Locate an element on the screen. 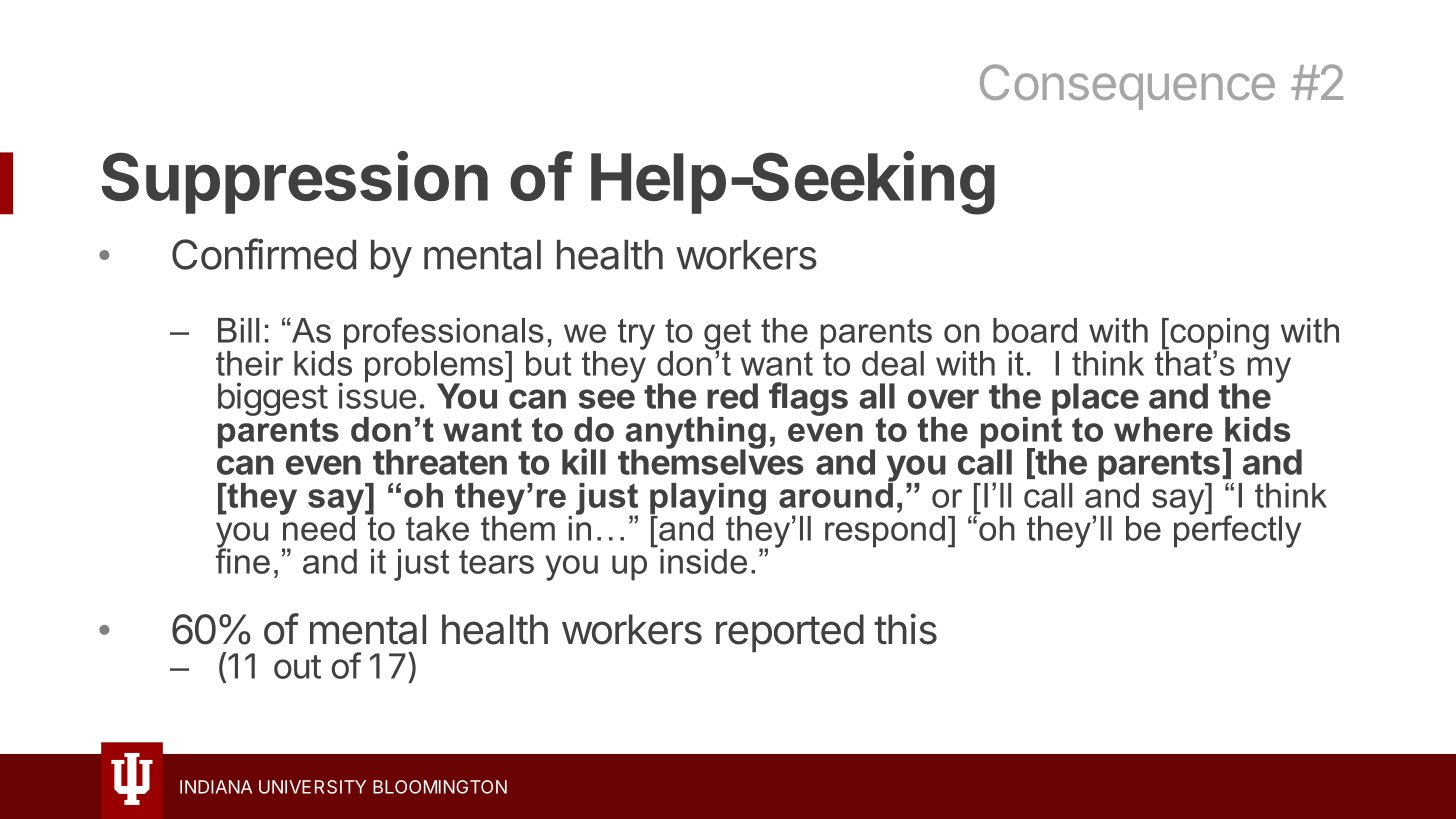 This screenshot has height=819, width=1456. Suppression is located at coordinates (295, 182).
